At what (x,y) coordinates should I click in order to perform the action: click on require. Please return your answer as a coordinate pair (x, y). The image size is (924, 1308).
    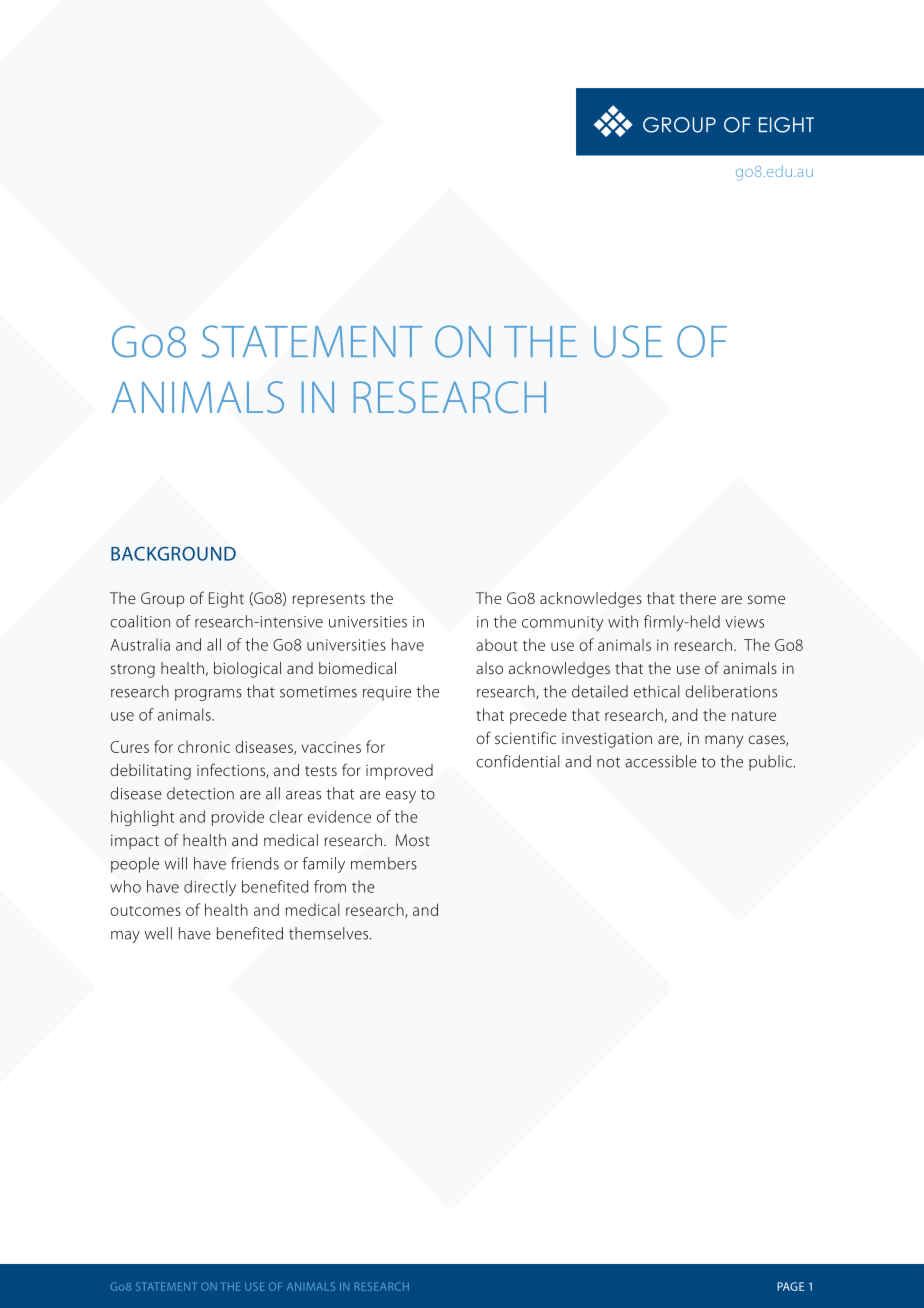
    Looking at the image, I should click on (387, 693).
